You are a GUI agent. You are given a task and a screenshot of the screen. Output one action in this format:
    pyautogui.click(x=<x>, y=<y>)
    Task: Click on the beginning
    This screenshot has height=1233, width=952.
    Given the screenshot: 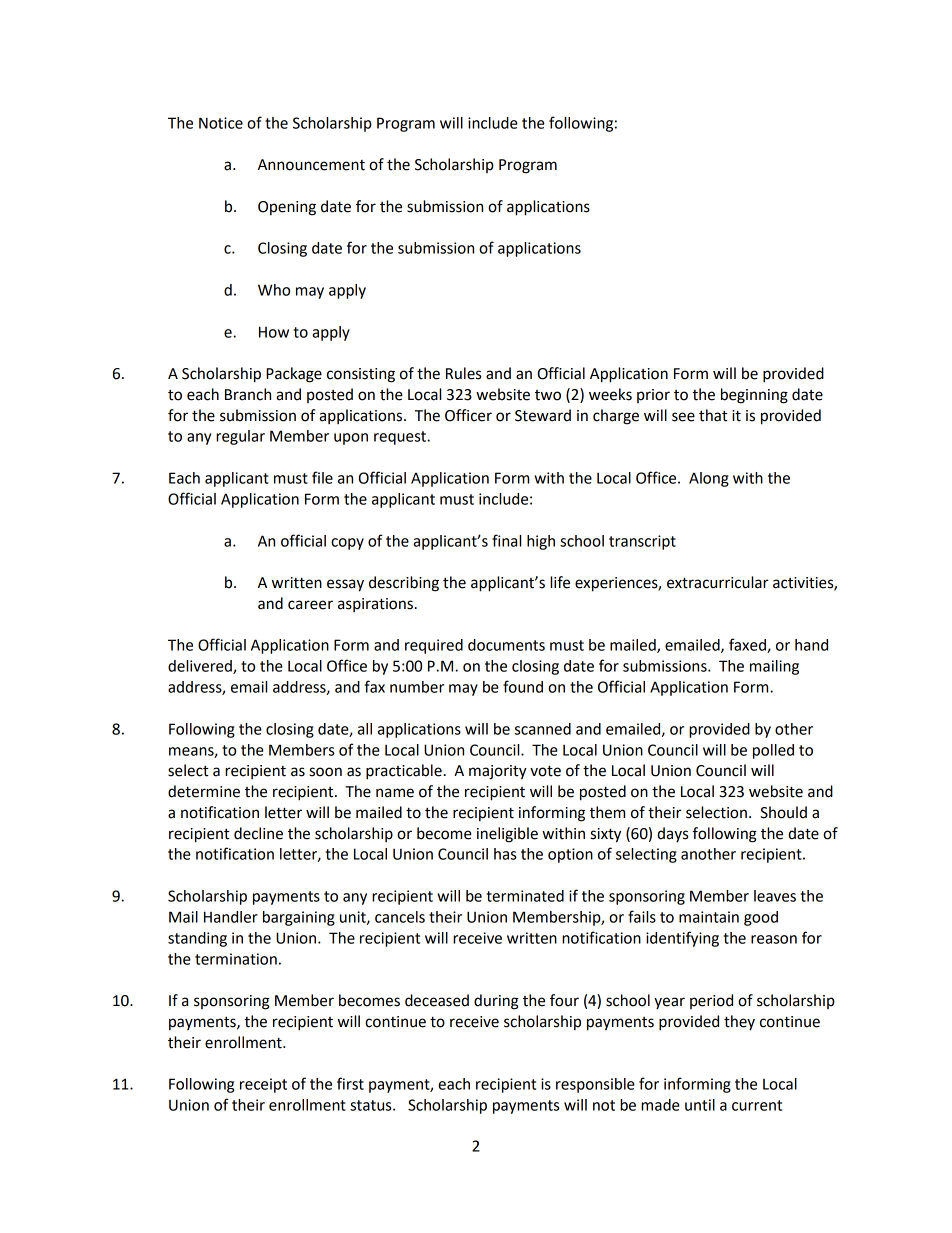 What is the action you would take?
    pyautogui.click(x=754, y=396)
